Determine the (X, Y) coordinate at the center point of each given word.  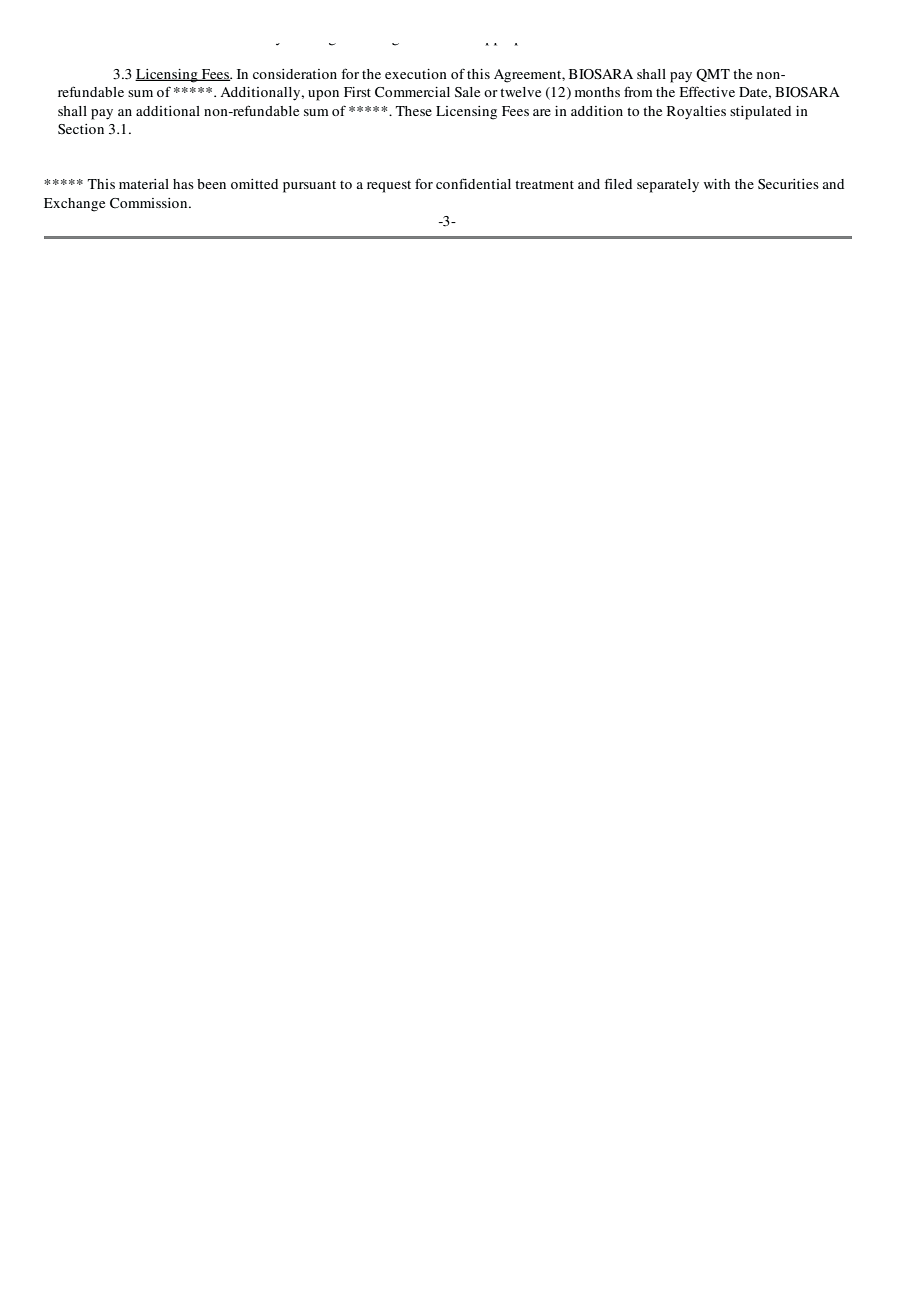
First (357, 92)
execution (416, 74)
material (144, 184)
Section (81, 129)
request (389, 187)
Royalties (696, 113)
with (717, 184)
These (414, 111)
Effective (707, 91)
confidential (473, 183)
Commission (150, 203)
